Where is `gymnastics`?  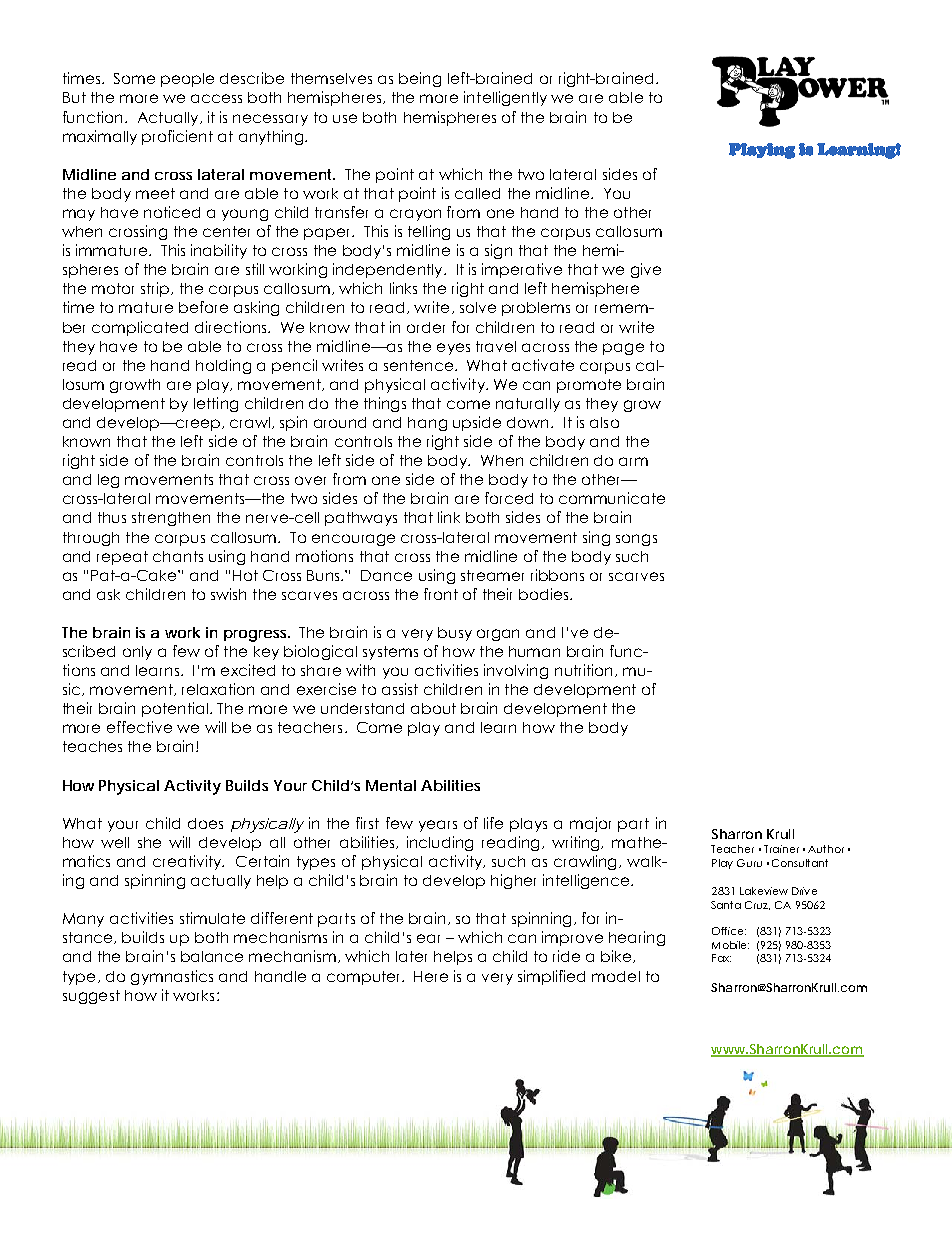 gymnastics is located at coordinates (172, 977).
